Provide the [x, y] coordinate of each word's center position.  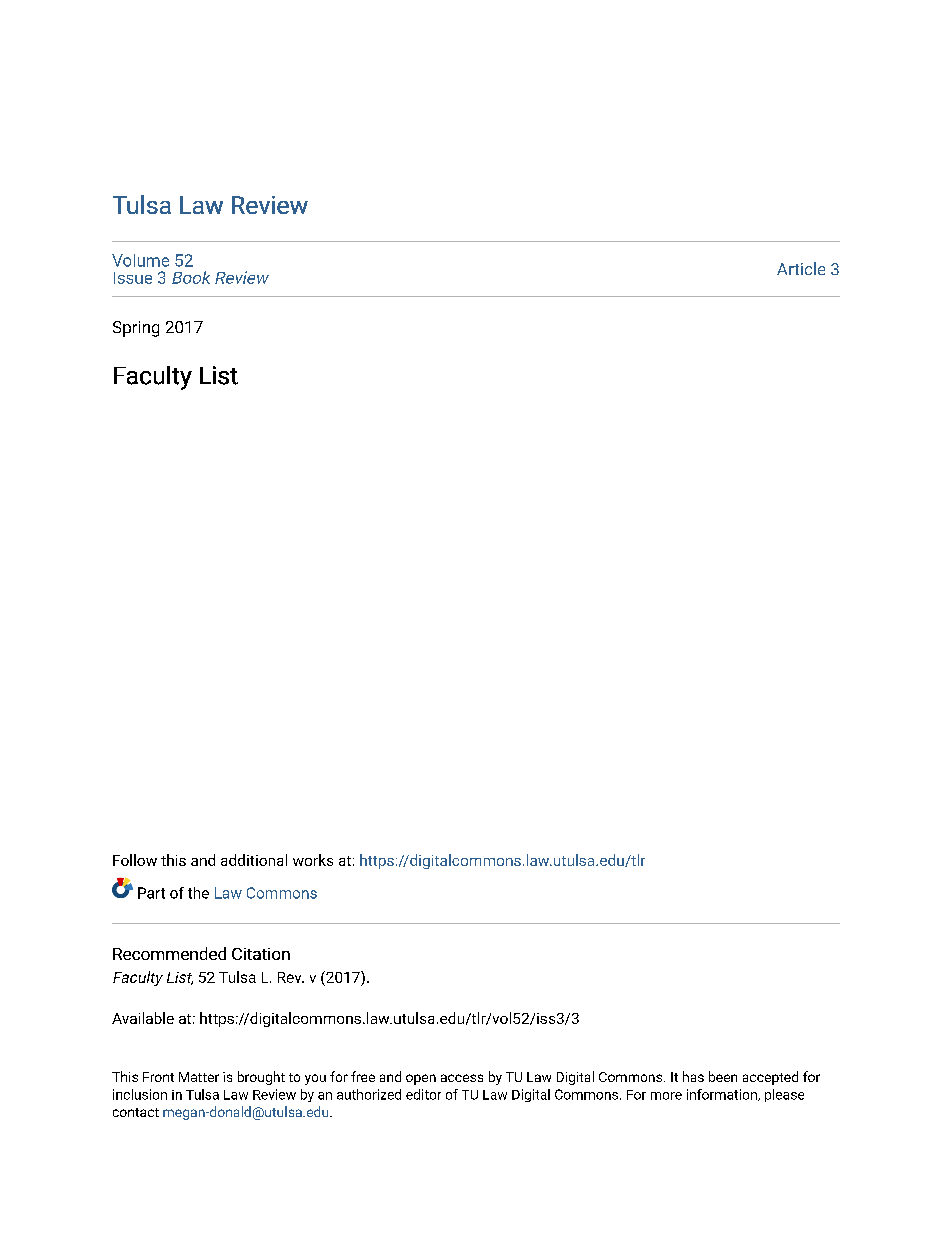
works [313, 860]
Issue [133, 278]
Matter [199, 1077]
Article [801, 268]
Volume [140, 260]
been [723, 1076]
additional [254, 860]
